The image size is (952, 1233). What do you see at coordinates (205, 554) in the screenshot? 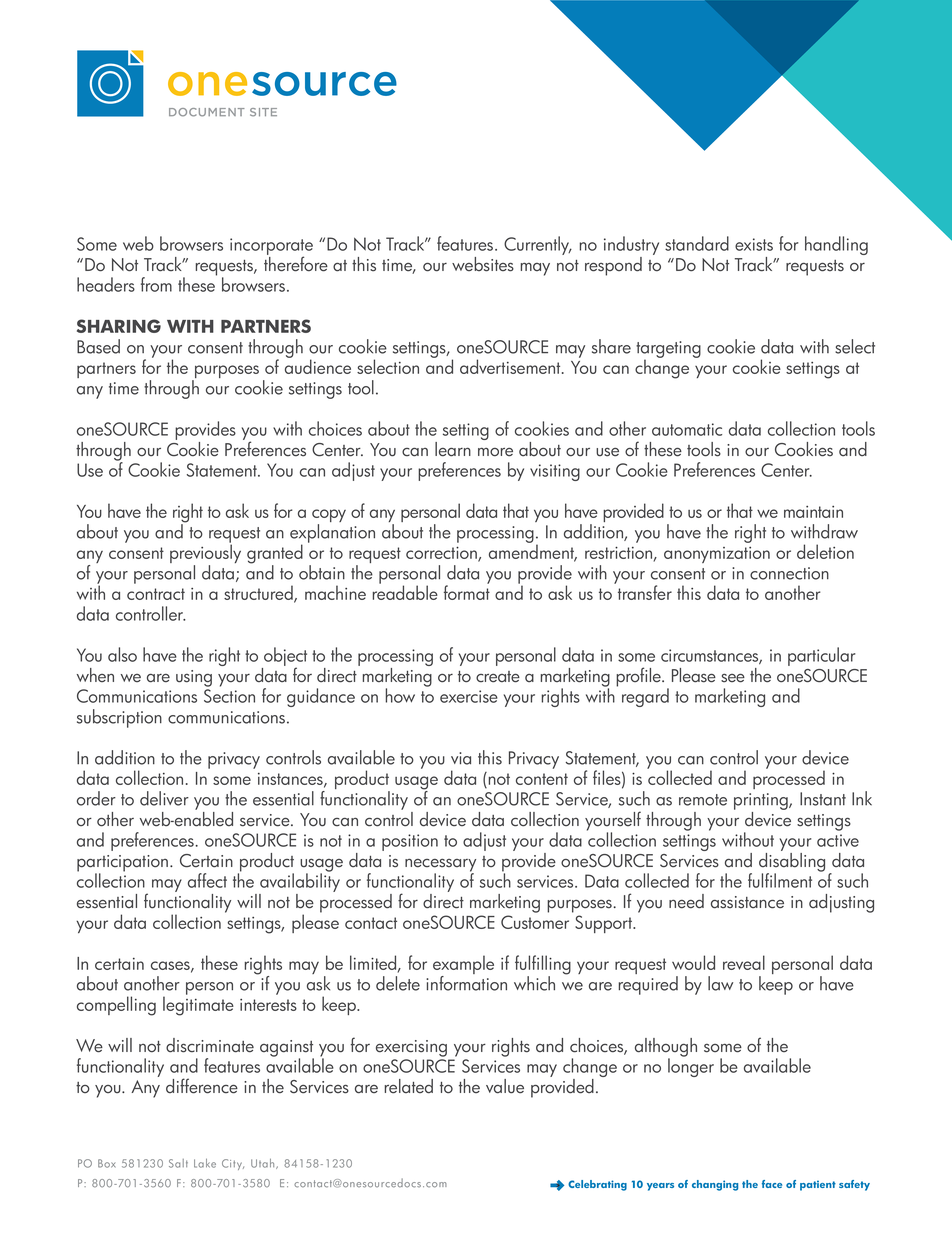
I see `previously` at bounding box center [205, 554].
